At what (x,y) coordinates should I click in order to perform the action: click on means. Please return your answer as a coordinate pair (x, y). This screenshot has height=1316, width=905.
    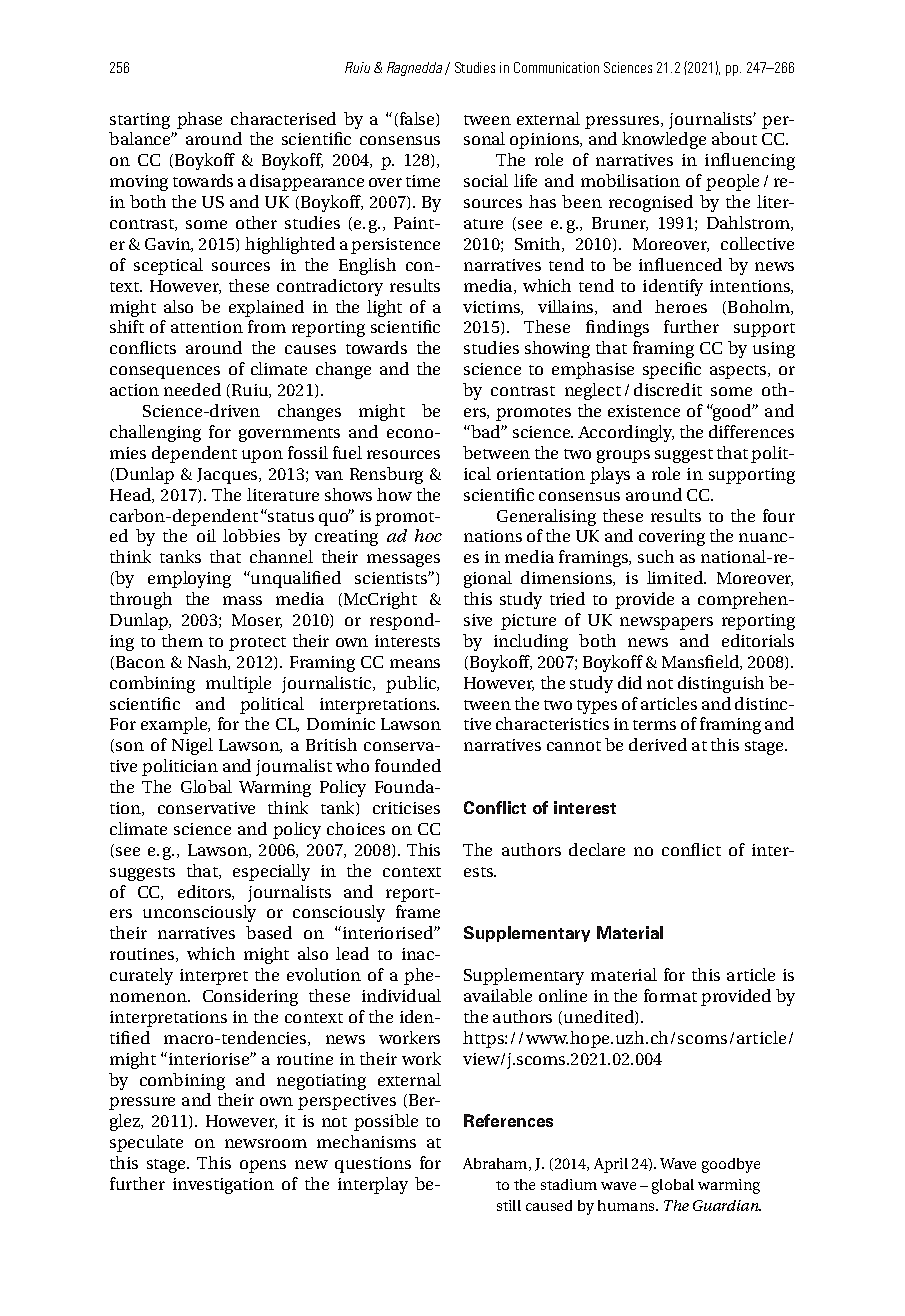
    Looking at the image, I should click on (415, 663).
